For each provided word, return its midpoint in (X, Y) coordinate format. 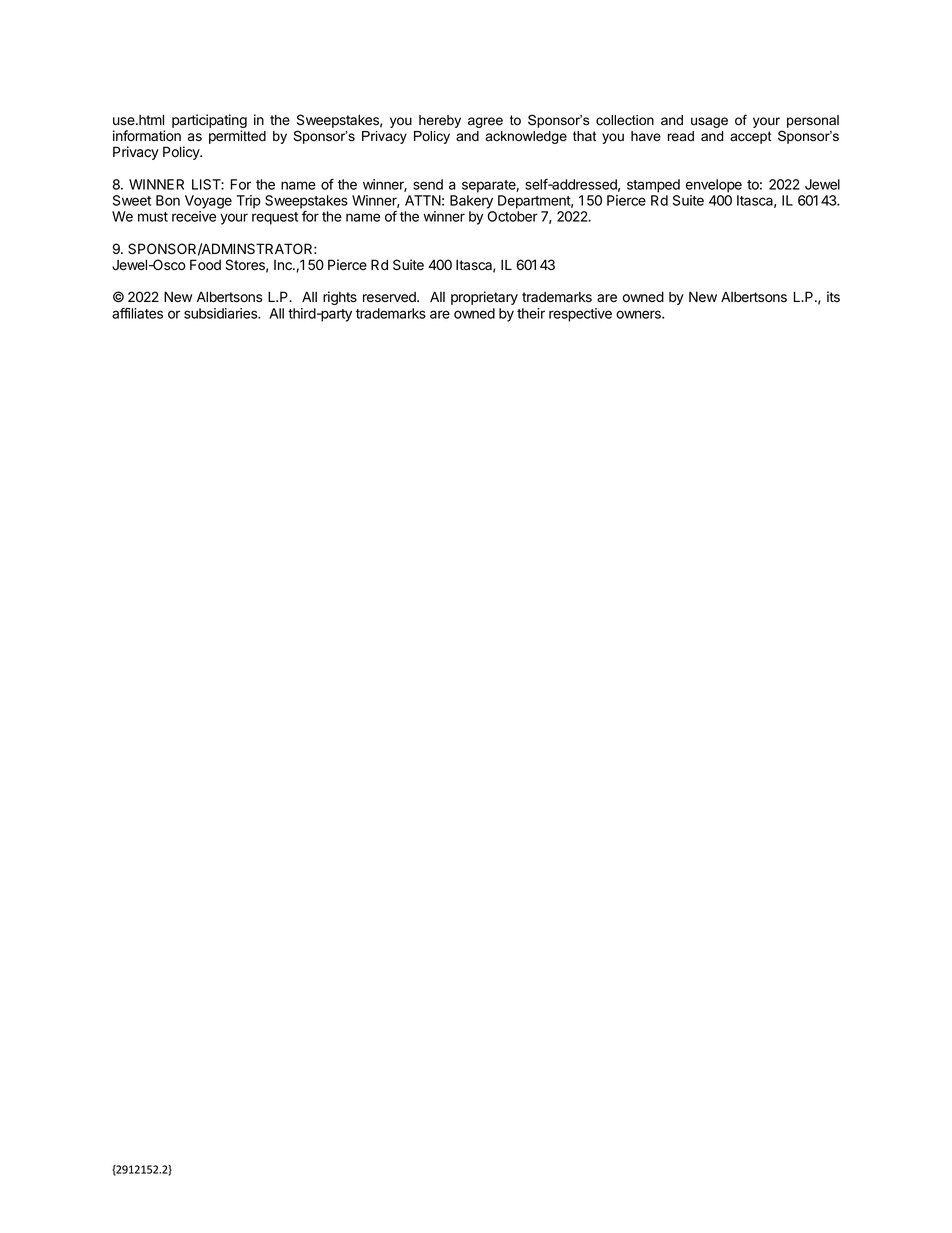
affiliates (137, 313)
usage (709, 122)
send (428, 184)
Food (205, 265)
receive (194, 216)
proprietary (484, 298)
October (512, 216)
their (531, 313)
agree (485, 122)
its (833, 296)
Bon (168, 200)
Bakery (471, 202)
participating (209, 122)
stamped (653, 186)
